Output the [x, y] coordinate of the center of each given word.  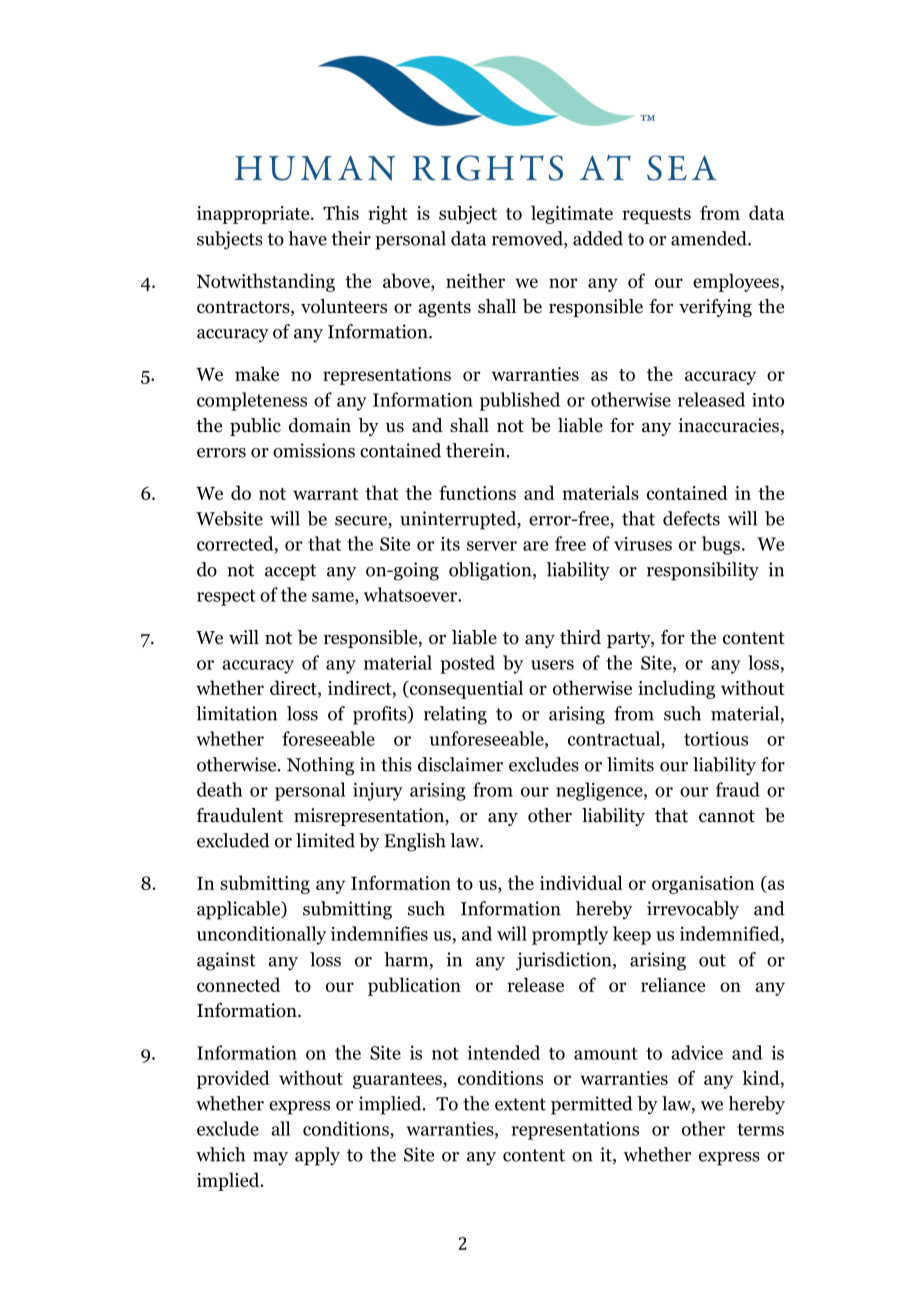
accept [290, 572]
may [270, 1159]
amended [710, 238]
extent [520, 1104]
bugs [721, 545]
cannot [727, 816]
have [307, 238]
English [415, 842]
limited [325, 840]
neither [475, 280]
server [492, 546]
